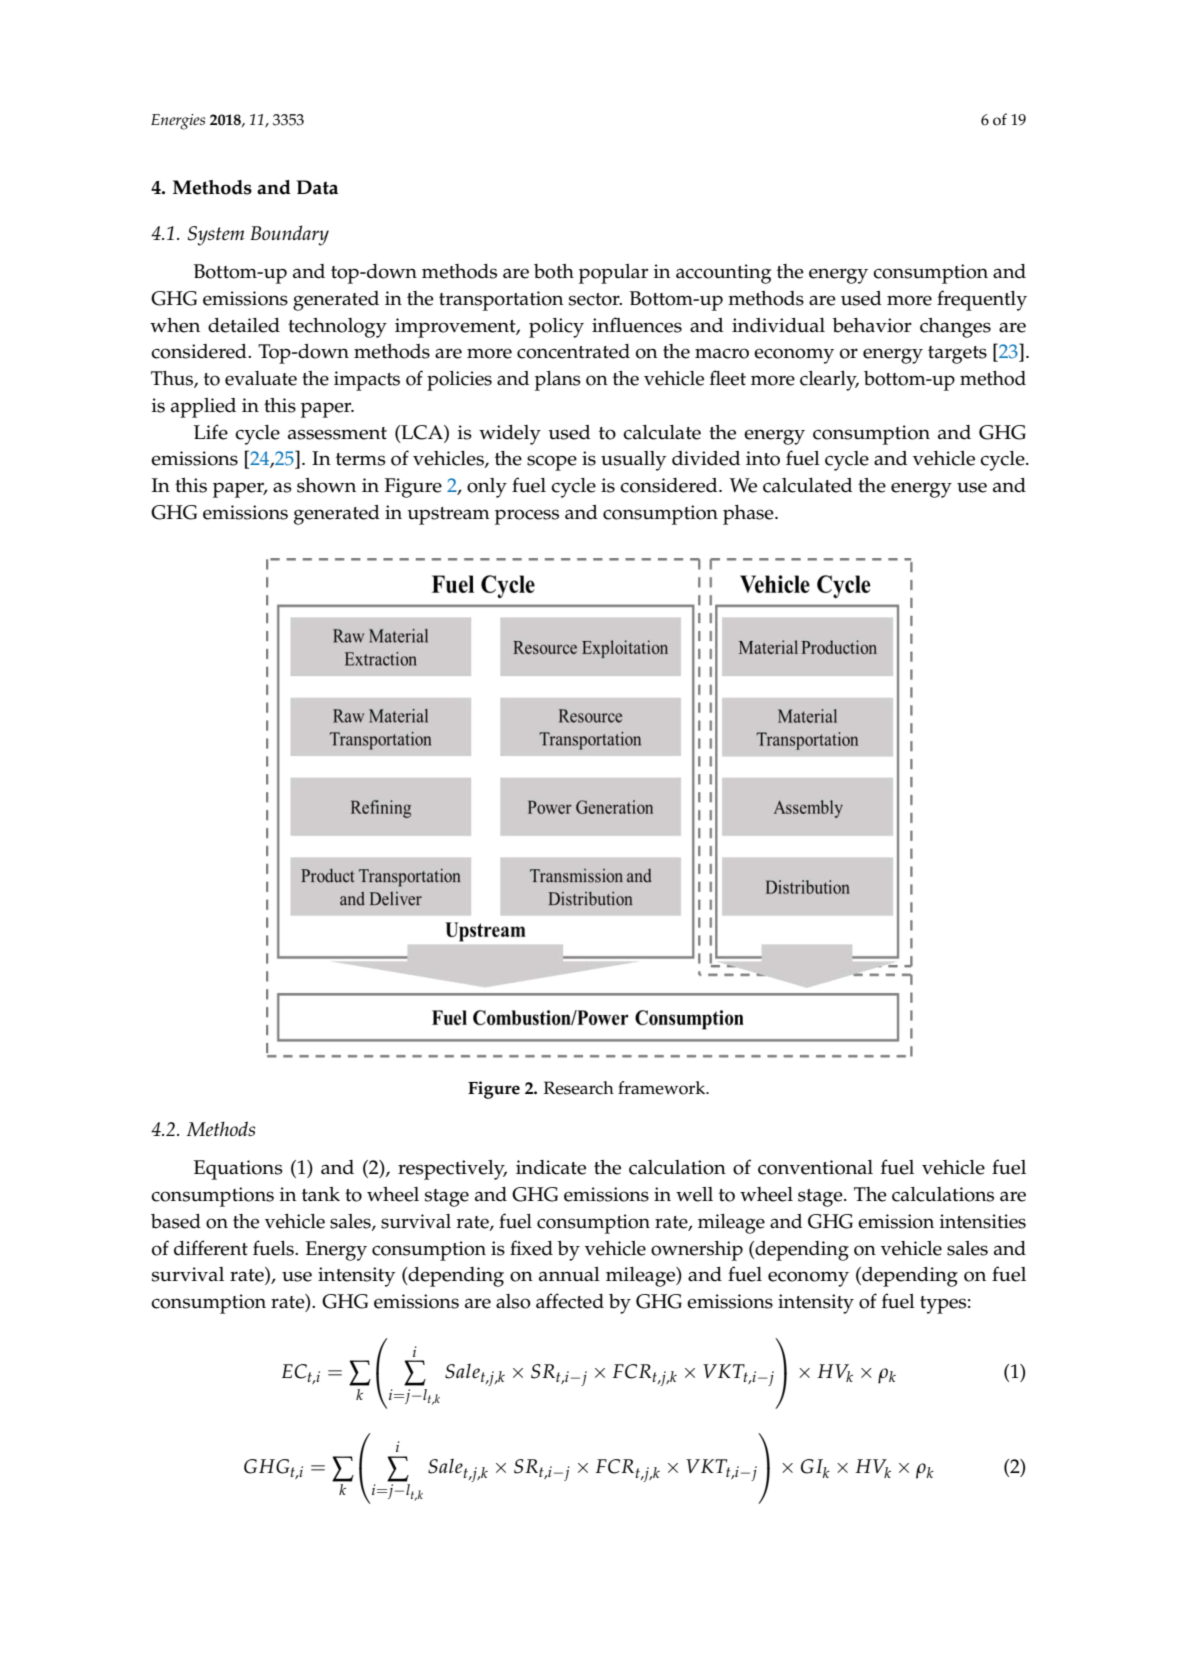 This screenshot has height=1666, width=1178. I want to click on popular, so click(613, 274).
